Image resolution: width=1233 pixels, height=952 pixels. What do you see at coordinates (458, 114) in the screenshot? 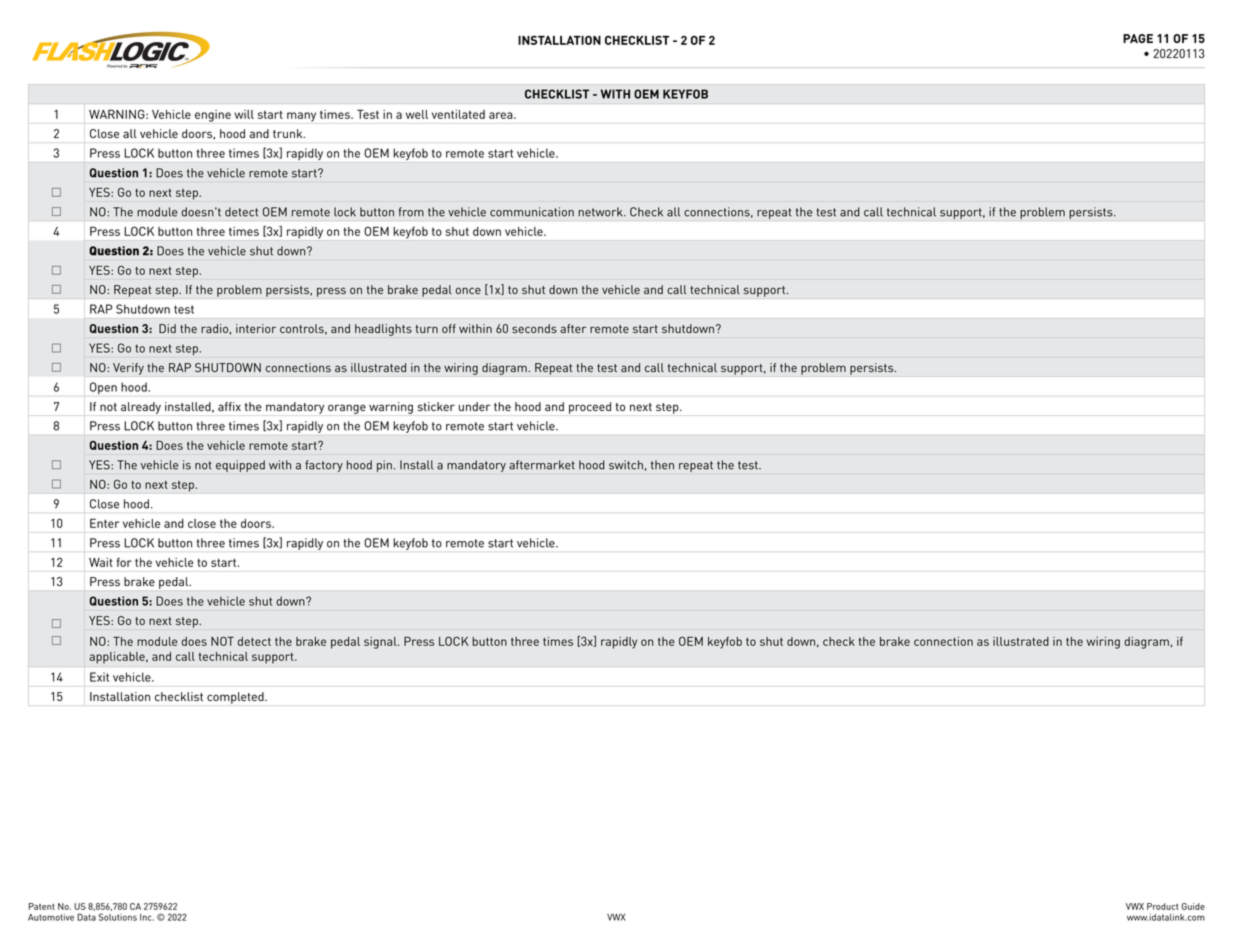
I see `ventilated` at bounding box center [458, 114].
